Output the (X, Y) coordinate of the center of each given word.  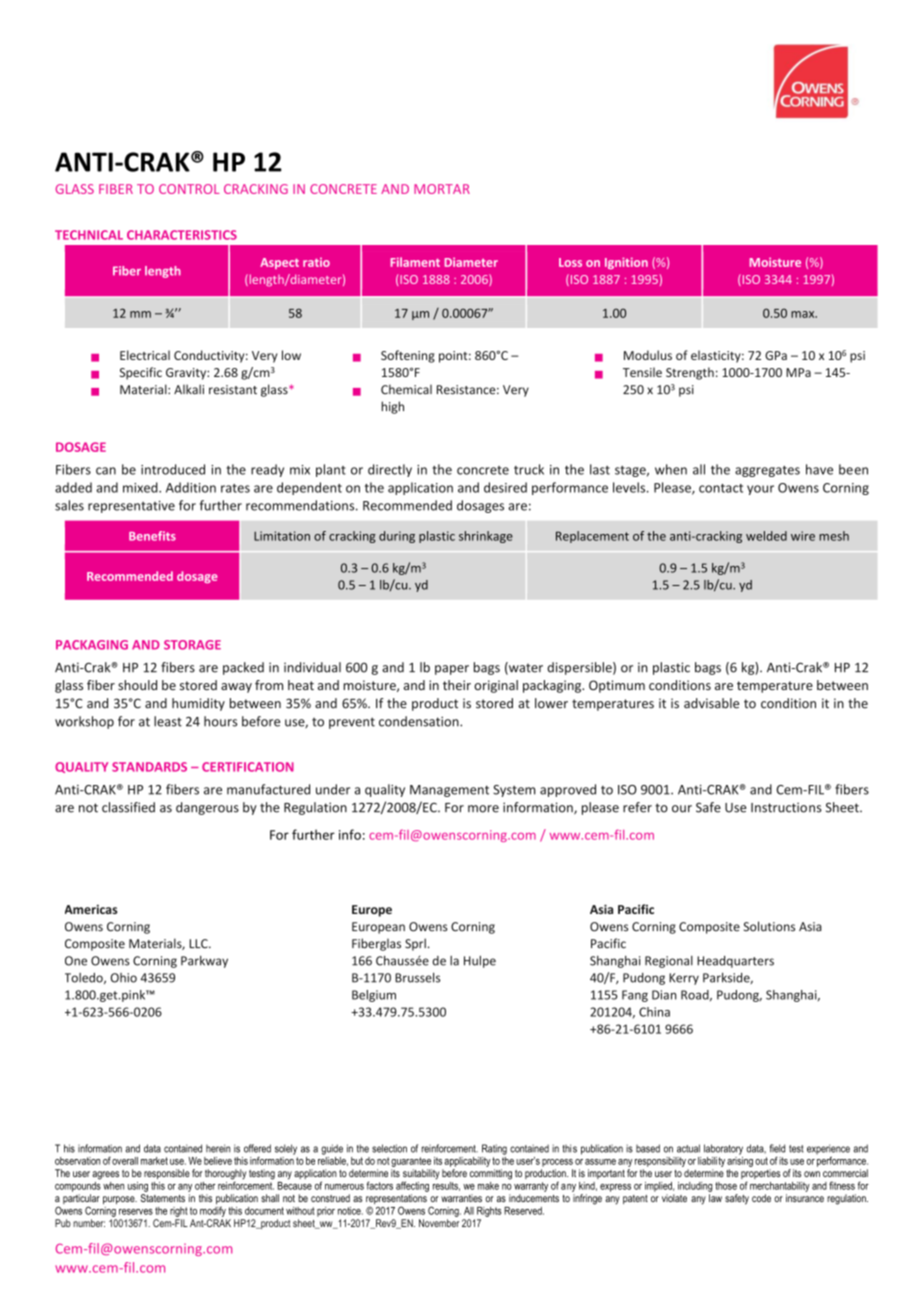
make (488, 1186)
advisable (711, 703)
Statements (163, 1198)
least (168, 721)
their (457, 685)
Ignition (626, 263)
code (761, 1198)
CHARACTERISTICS (182, 235)
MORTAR (442, 189)
